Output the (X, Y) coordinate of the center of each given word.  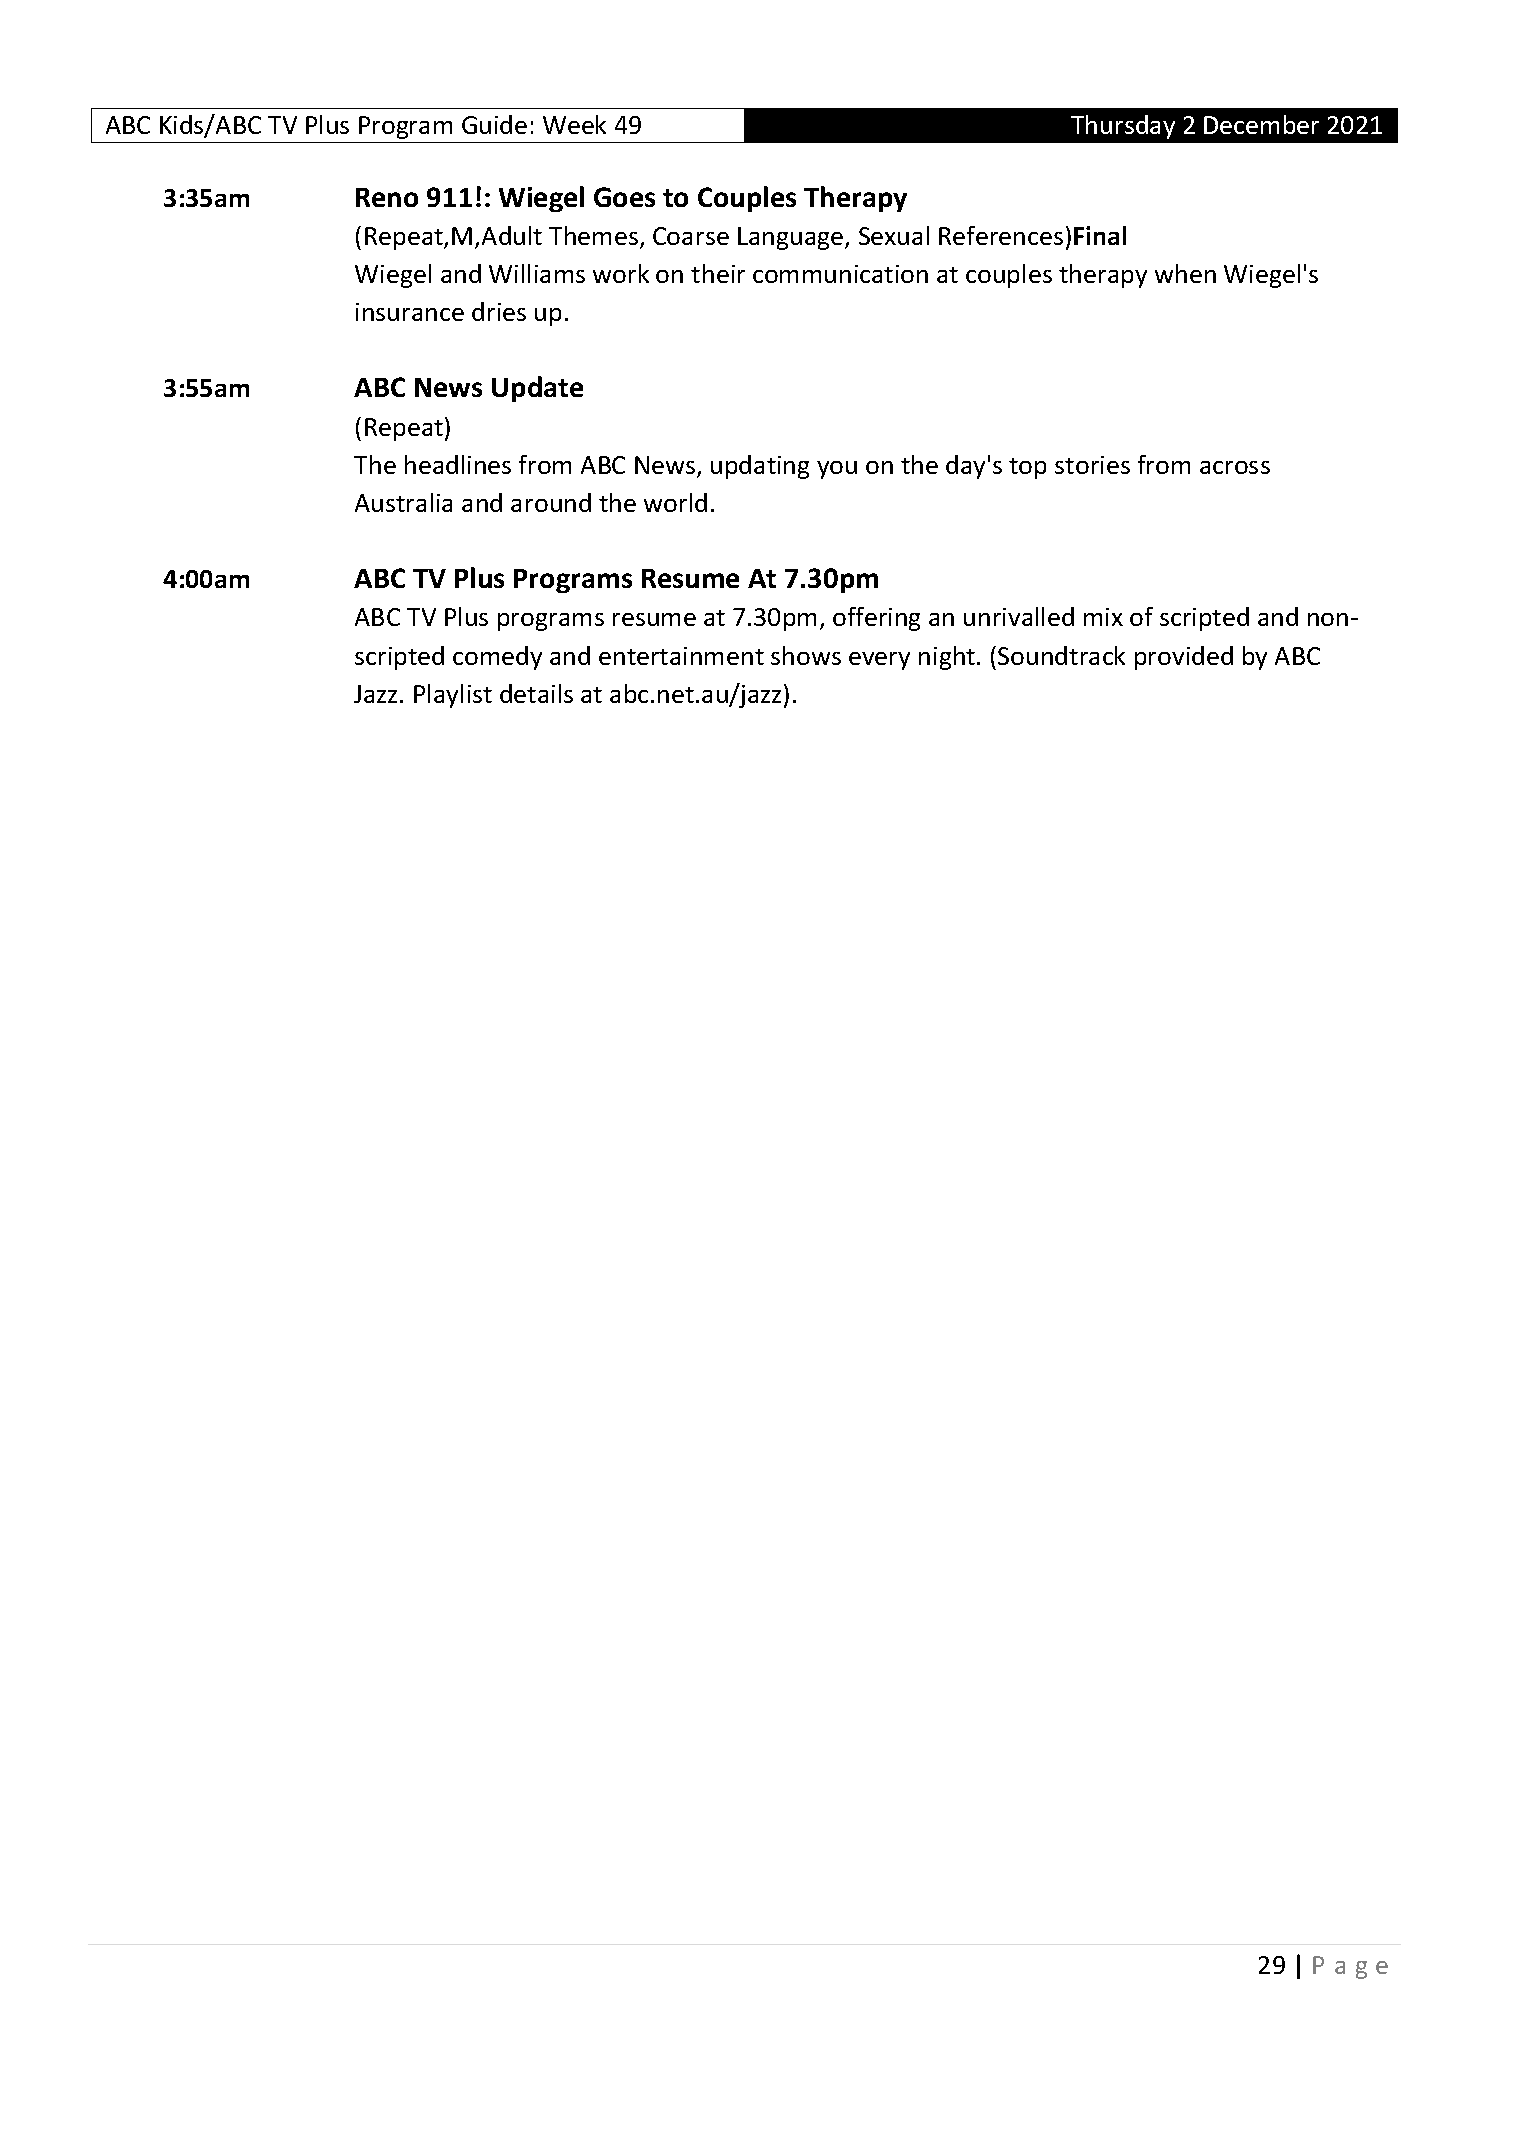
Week (574, 124)
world (675, 502)
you (837, 470)
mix (1103, 617)
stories (1092, 465)
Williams (537, 273)
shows (806, 655)
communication (840, 274)
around (551, 502)
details (536, 693)
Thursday (1123, 127)
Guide (494, 124)
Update (537, 389)
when (1185, 273)
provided (1184, 658)
